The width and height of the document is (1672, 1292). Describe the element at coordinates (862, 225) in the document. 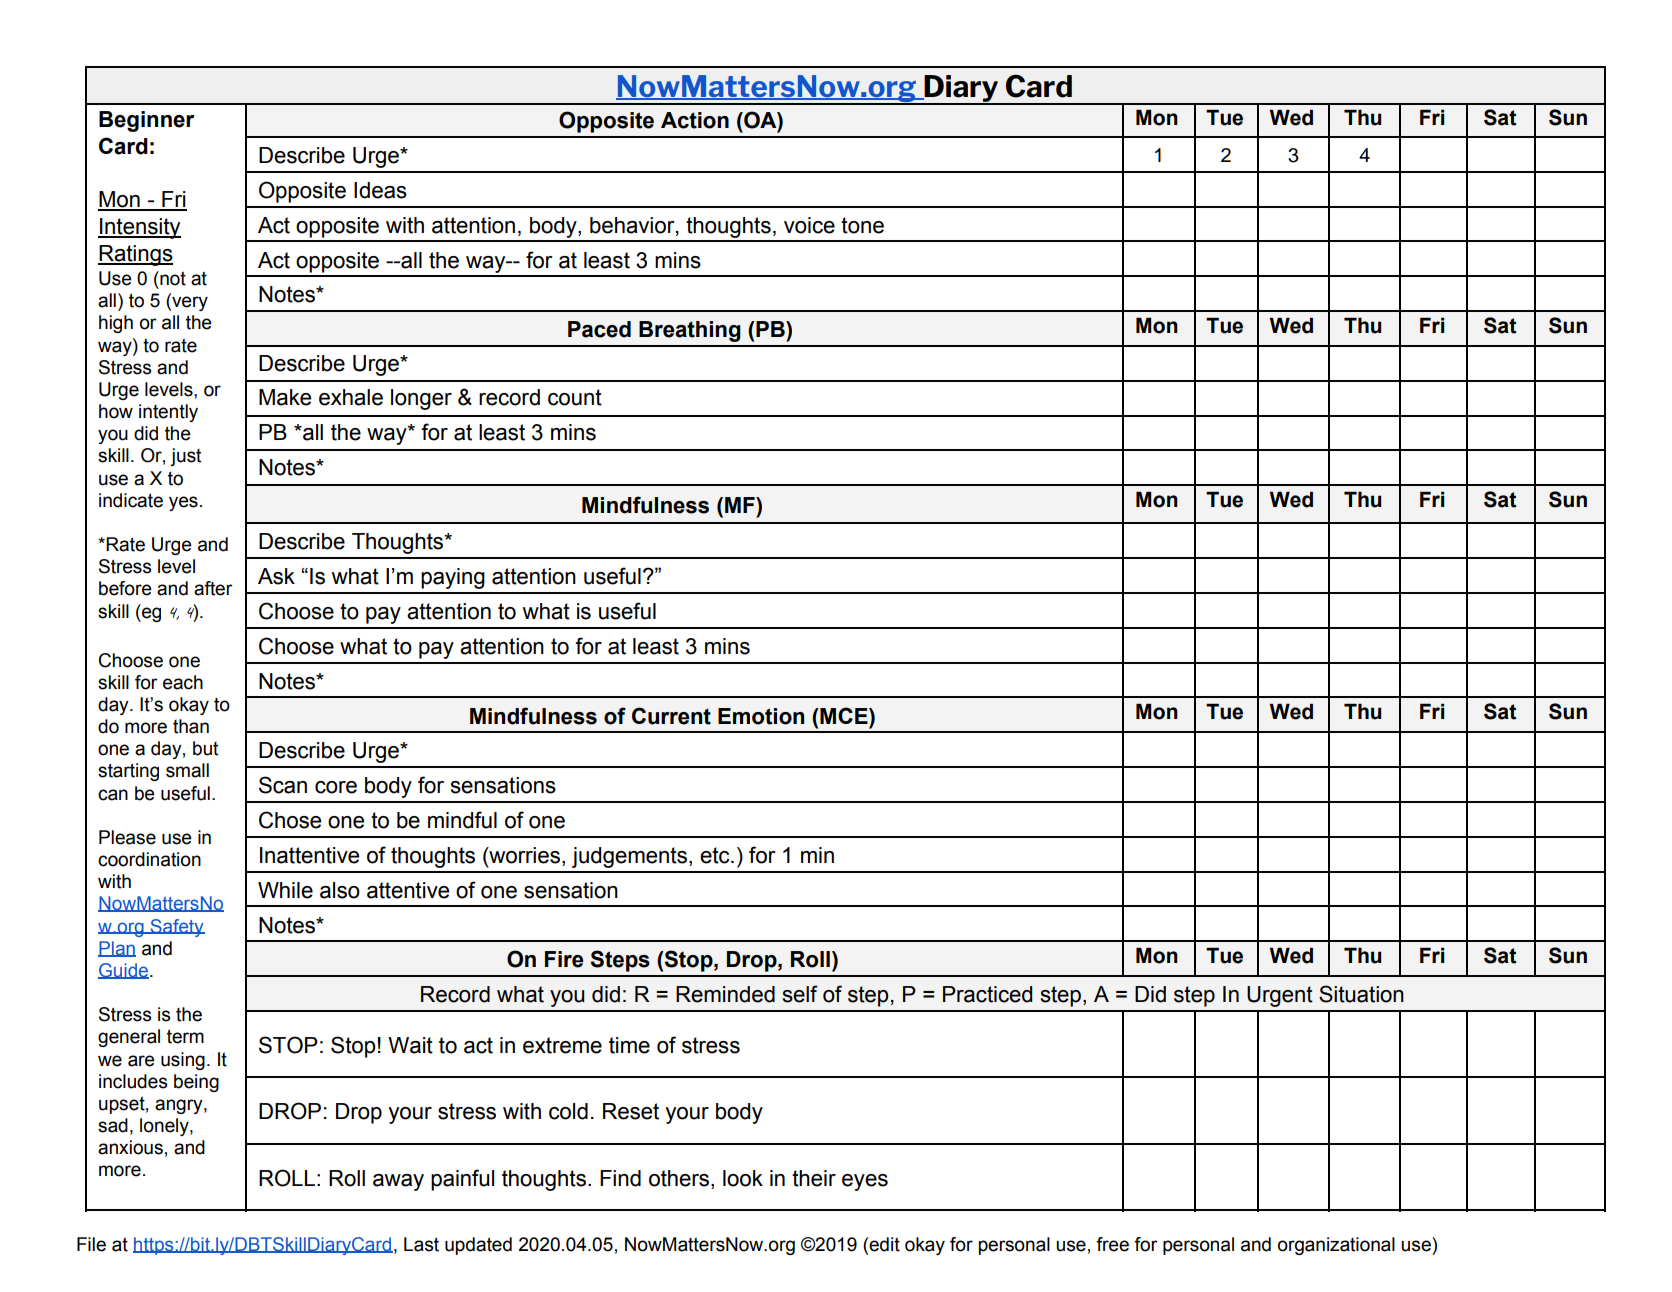

I see `tone` at that location.
